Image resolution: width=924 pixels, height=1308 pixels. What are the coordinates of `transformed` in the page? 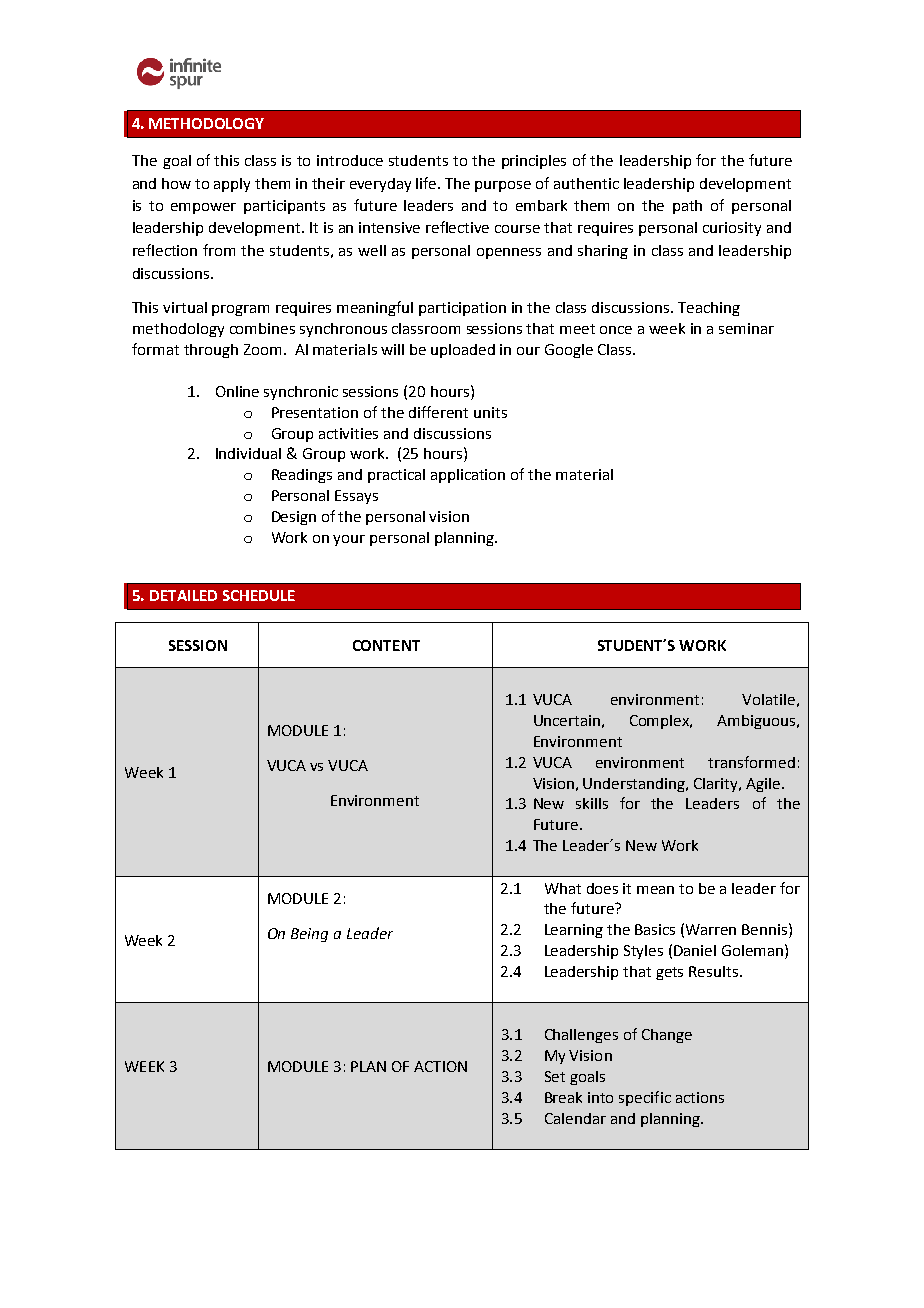 It's located at (751, 762).
